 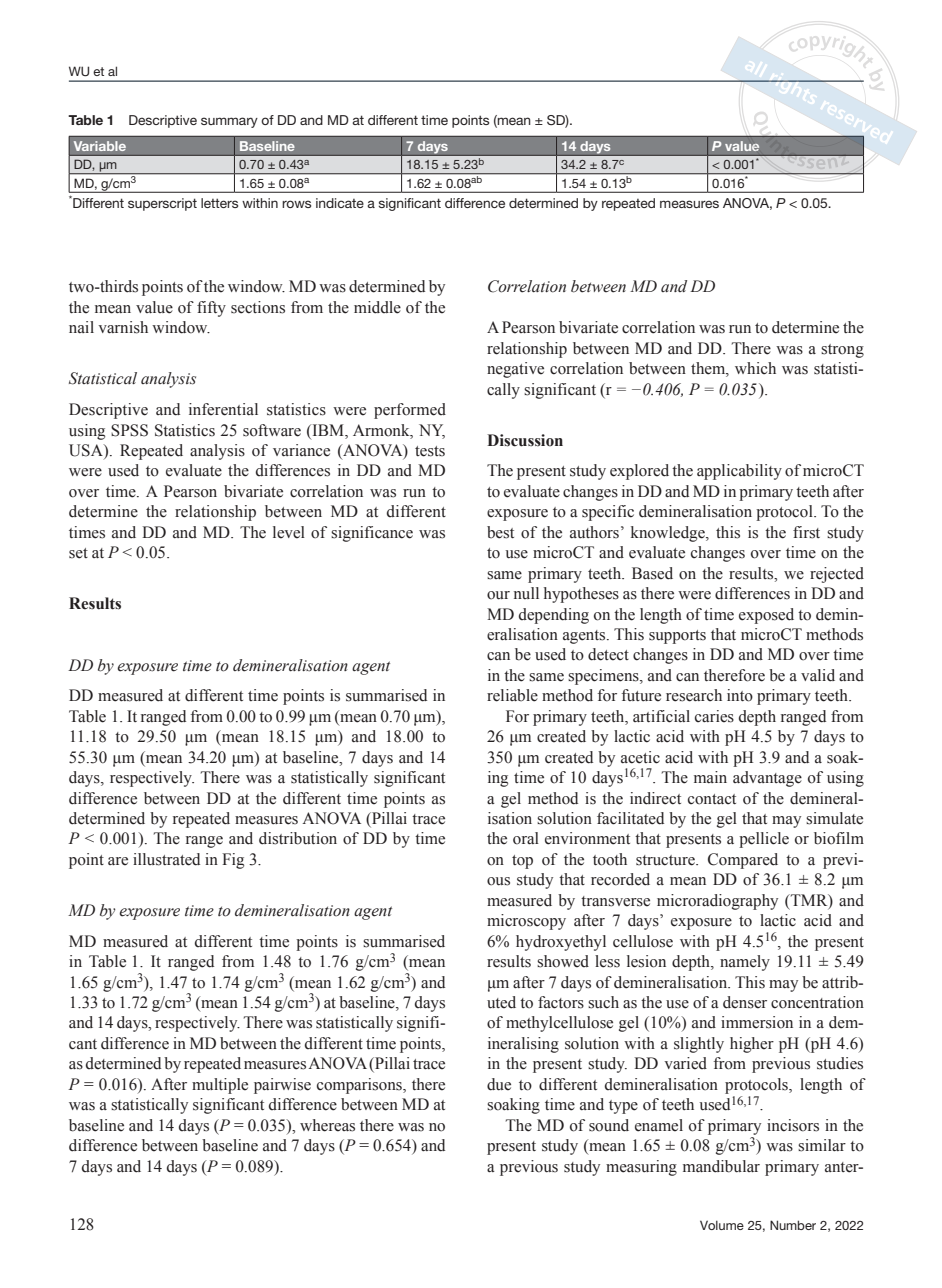 I want to click on applicability, so click(x=739, y=472).
